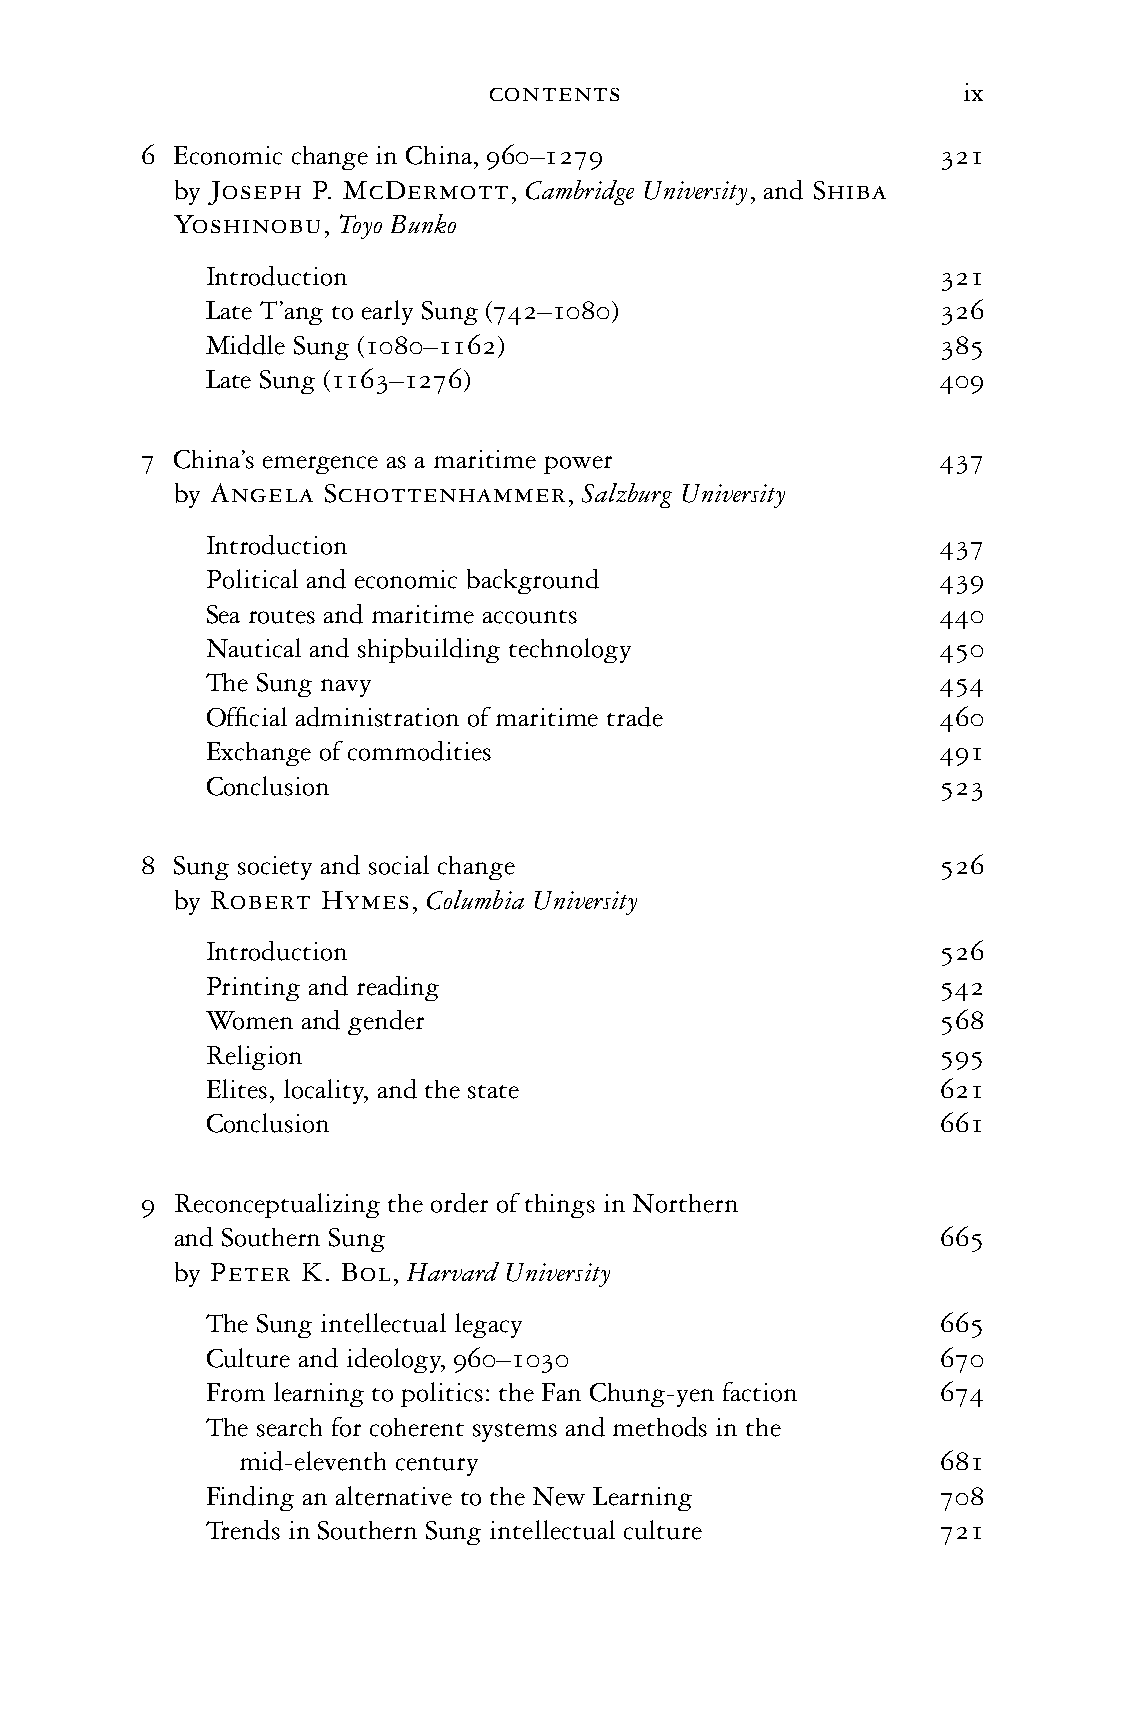 Image resolution: width=1145 pixels, height=1718 pixels. I want to click on Shiba, so click(850, 190).
